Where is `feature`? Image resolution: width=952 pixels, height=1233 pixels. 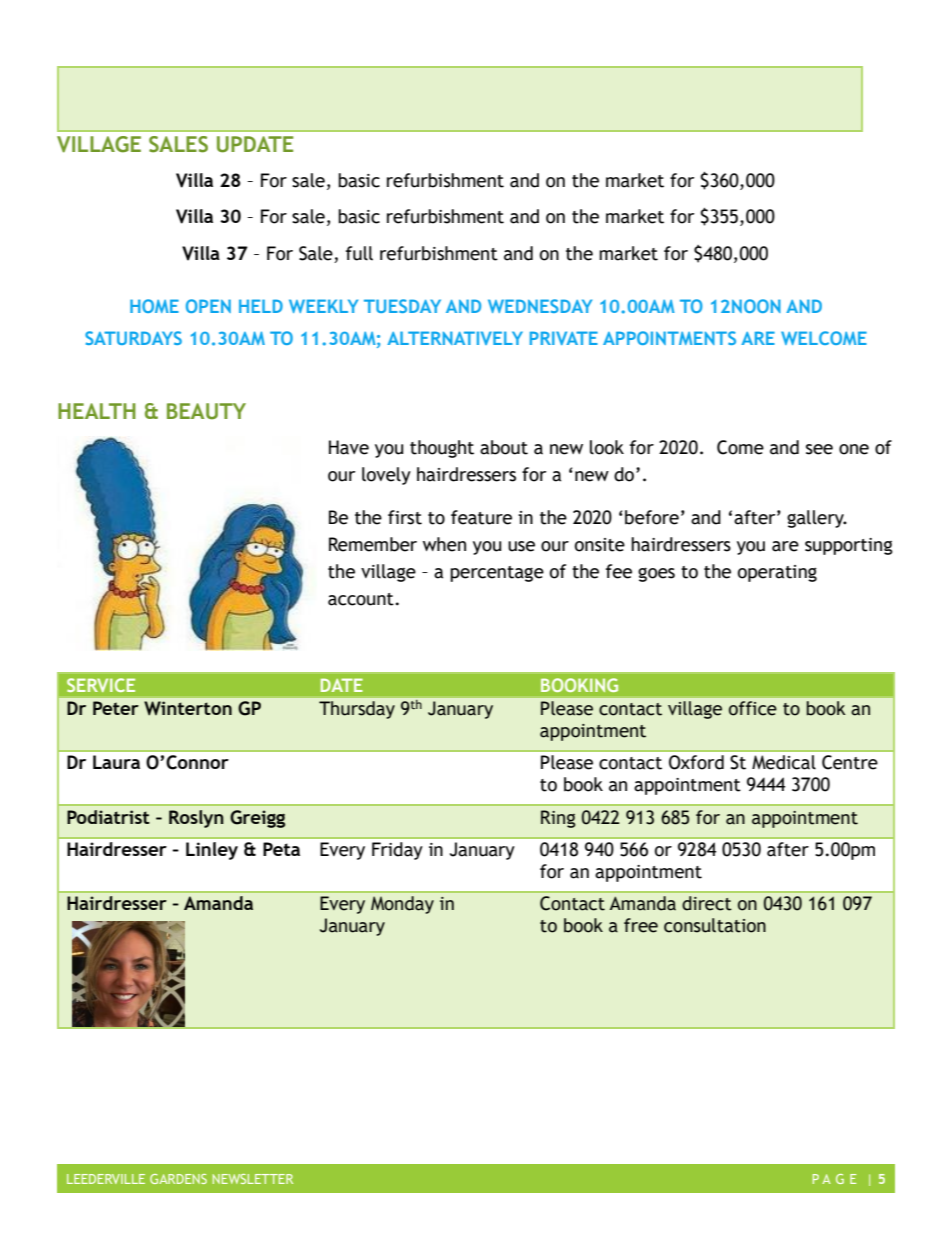
feature is located at coordinates (481, 517).
